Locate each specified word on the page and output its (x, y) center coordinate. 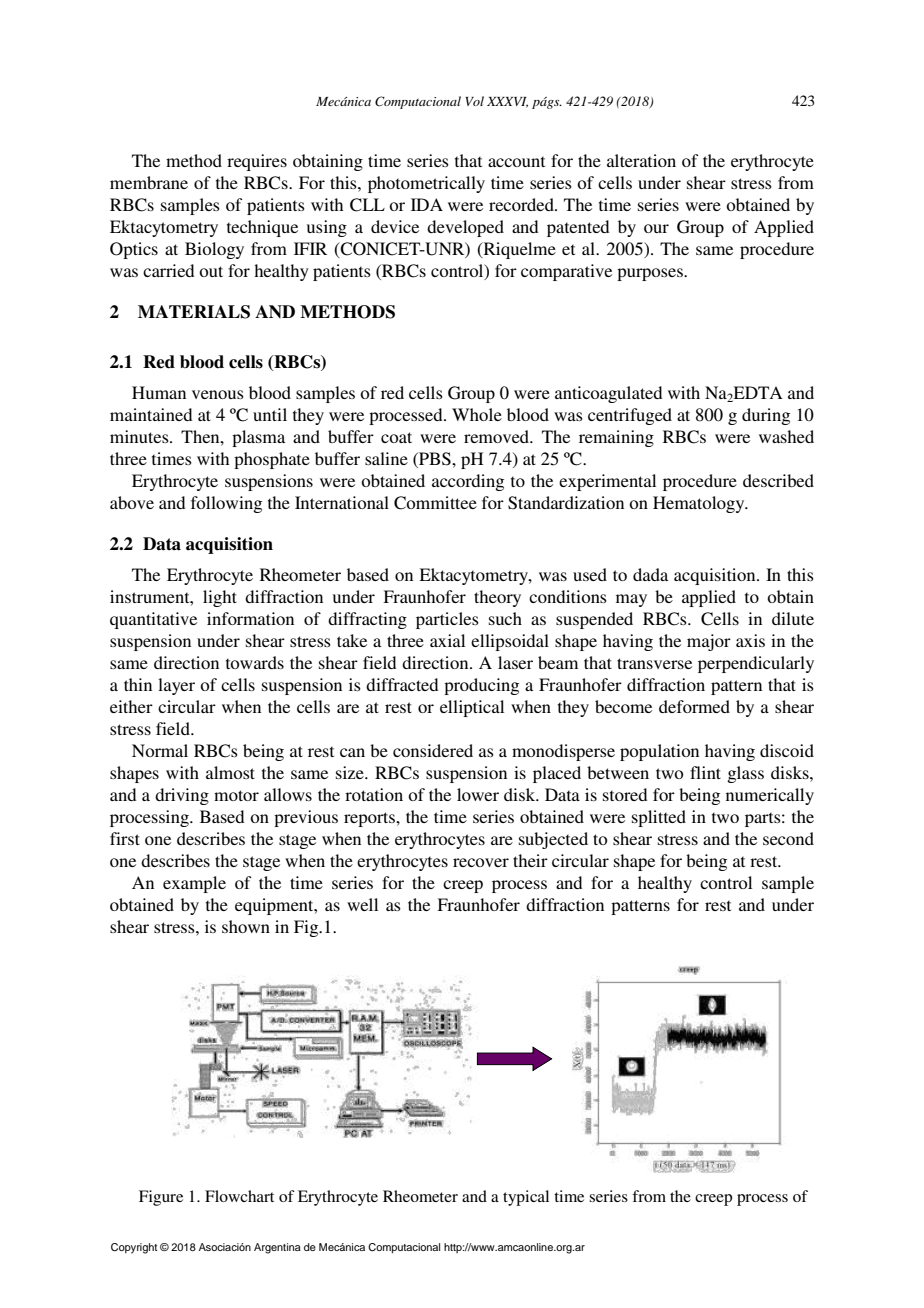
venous (218, 394)
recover (481, 862)
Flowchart (239, 1196)
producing (481, 686)
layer (176, 686)
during (766, 416)
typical (526, 1198)
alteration (641, 160)
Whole (477, 414)
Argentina (277, 1248)
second (788, 838)
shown (246, 926)
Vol (474, 101)
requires (257, 162)
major (709, 642)
